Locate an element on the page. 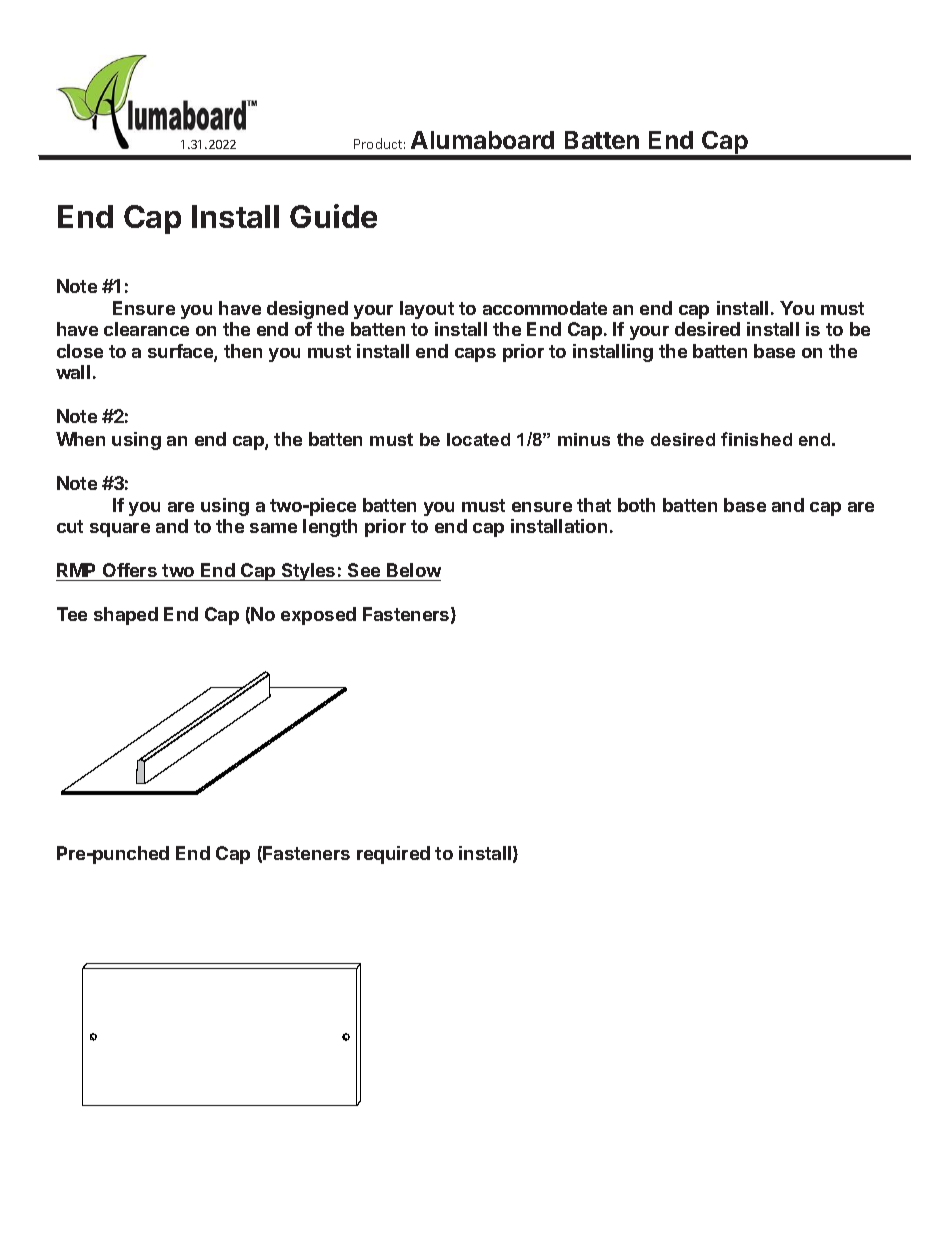 The width and height of the document is (952, 1233). layout is located at coordinates (427, 310).
